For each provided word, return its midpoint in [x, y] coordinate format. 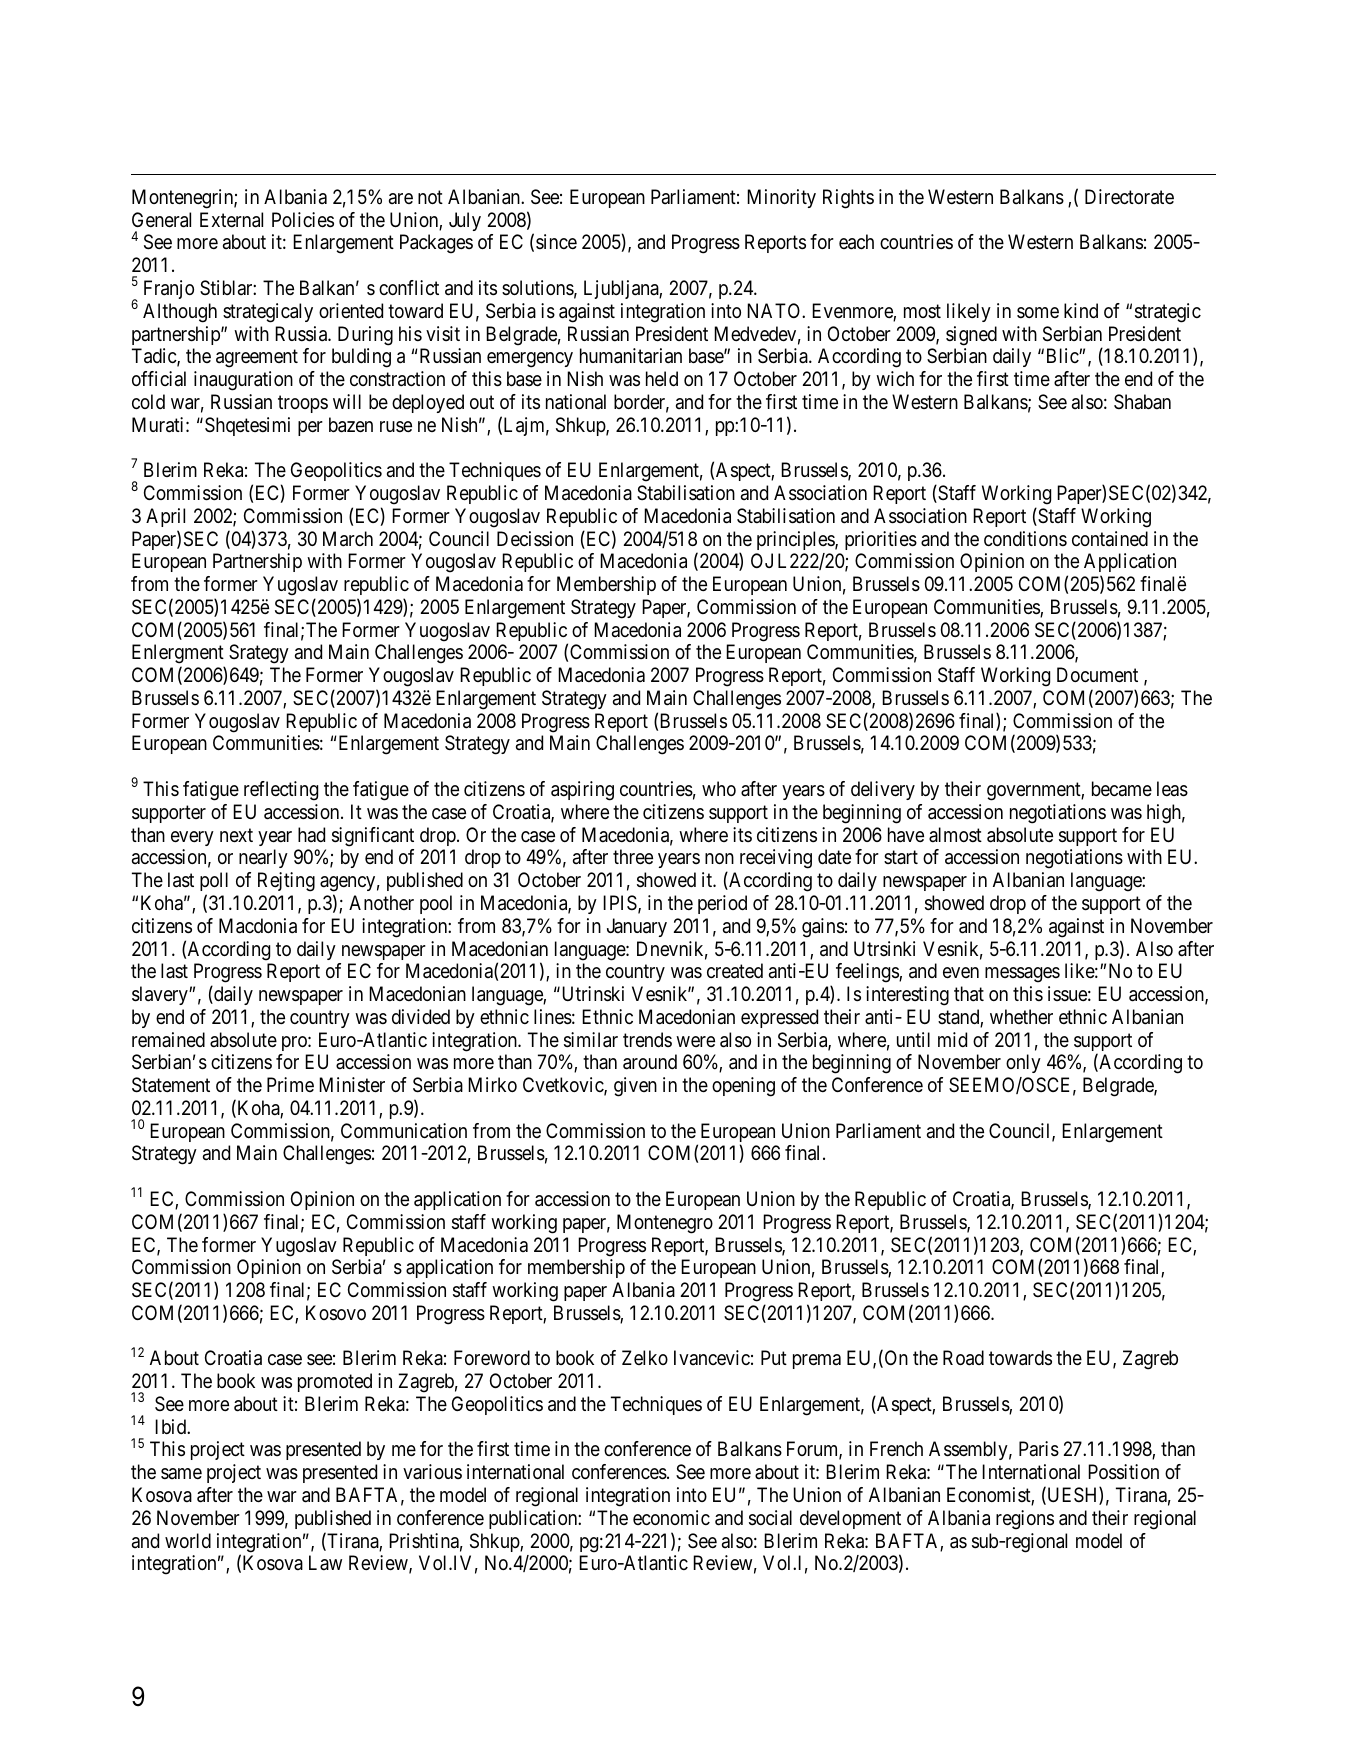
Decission [535, 539]
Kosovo [336, 1313]
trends [647, 1040]
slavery [161, 995]
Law [325, 1563]
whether [1021, 1016]
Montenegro [665, 1224]
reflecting [281, 791]
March [348, 539]
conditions [1025, 538]
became [1122, 789]
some [1038, 312]
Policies [303, 220]
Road [963, 1358]
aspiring [582, 791]
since [556, 241]
